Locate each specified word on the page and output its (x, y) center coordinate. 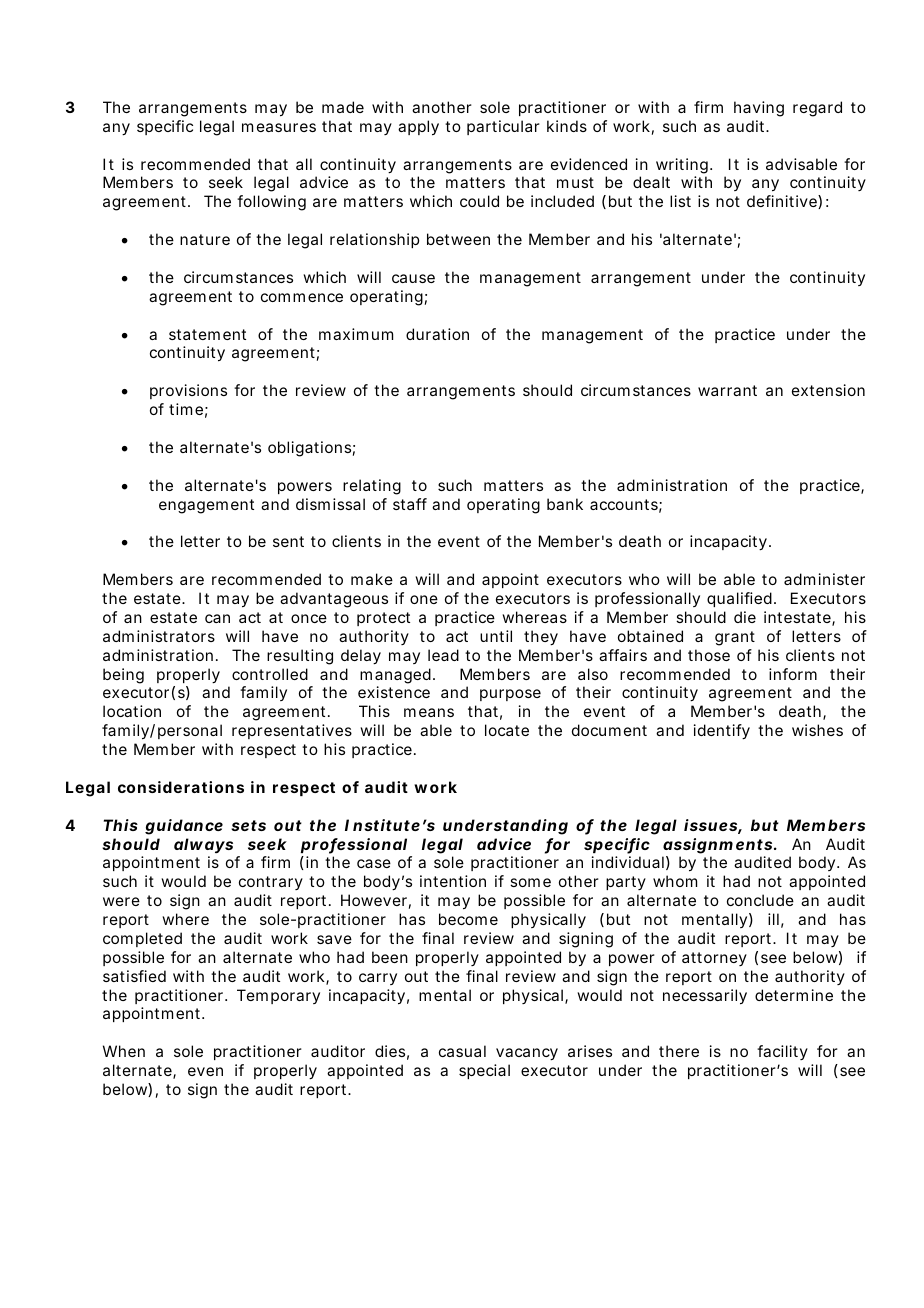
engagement (206, 506)
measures (279, 127)
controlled (270, 674)
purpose (510, 695)
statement (207, 334)
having (759, 109)
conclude (760, 900)
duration (437, 334)
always (203, 845)
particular (503, 127)
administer (824, 579)
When (124, 1051)
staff (410, 504)
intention (453, 881)
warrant (727, 390)
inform (793, 674)
